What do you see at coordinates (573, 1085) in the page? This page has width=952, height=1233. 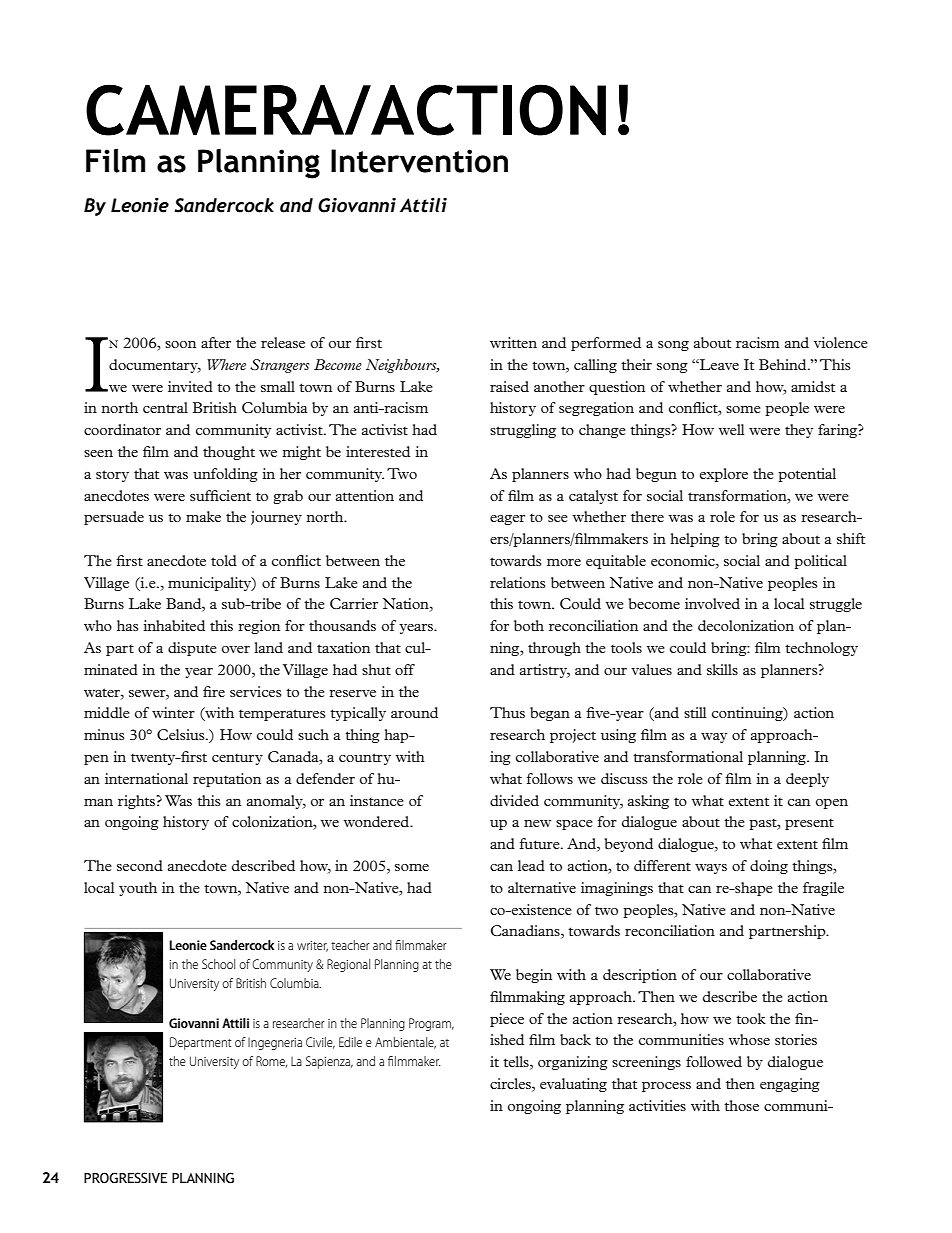 I see `evaluating` at bounding box center [573, 1085].
